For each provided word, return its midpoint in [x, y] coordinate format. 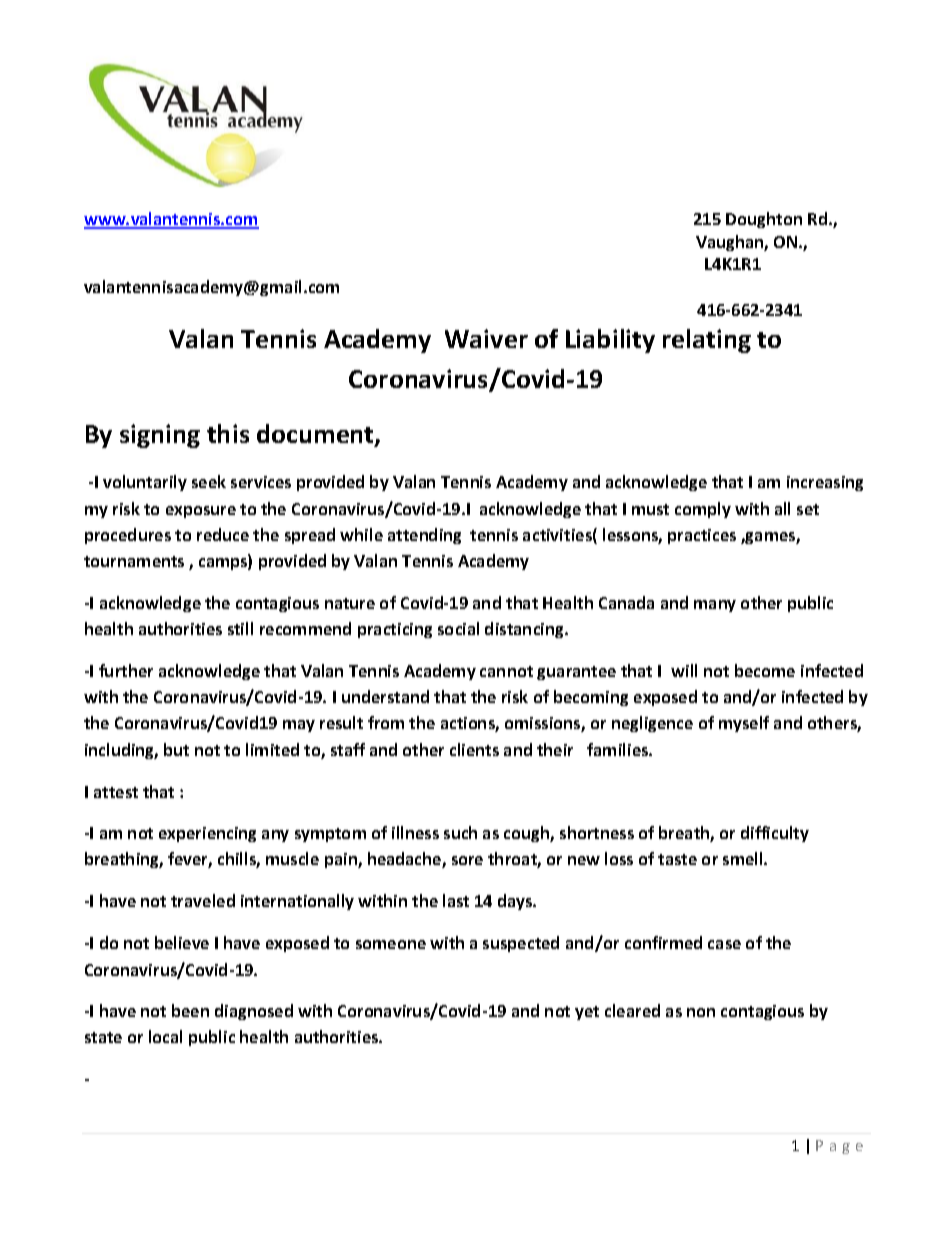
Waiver [486, 338]
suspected [521, 944]
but [176, 749]
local [165, 1036]
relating [707, 341]
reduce [223, 534]
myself [744, 724]
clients [474, 749]
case [724, 944]
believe [182, 942]
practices [702, 536]
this [228, 433]
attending [424, 536]
